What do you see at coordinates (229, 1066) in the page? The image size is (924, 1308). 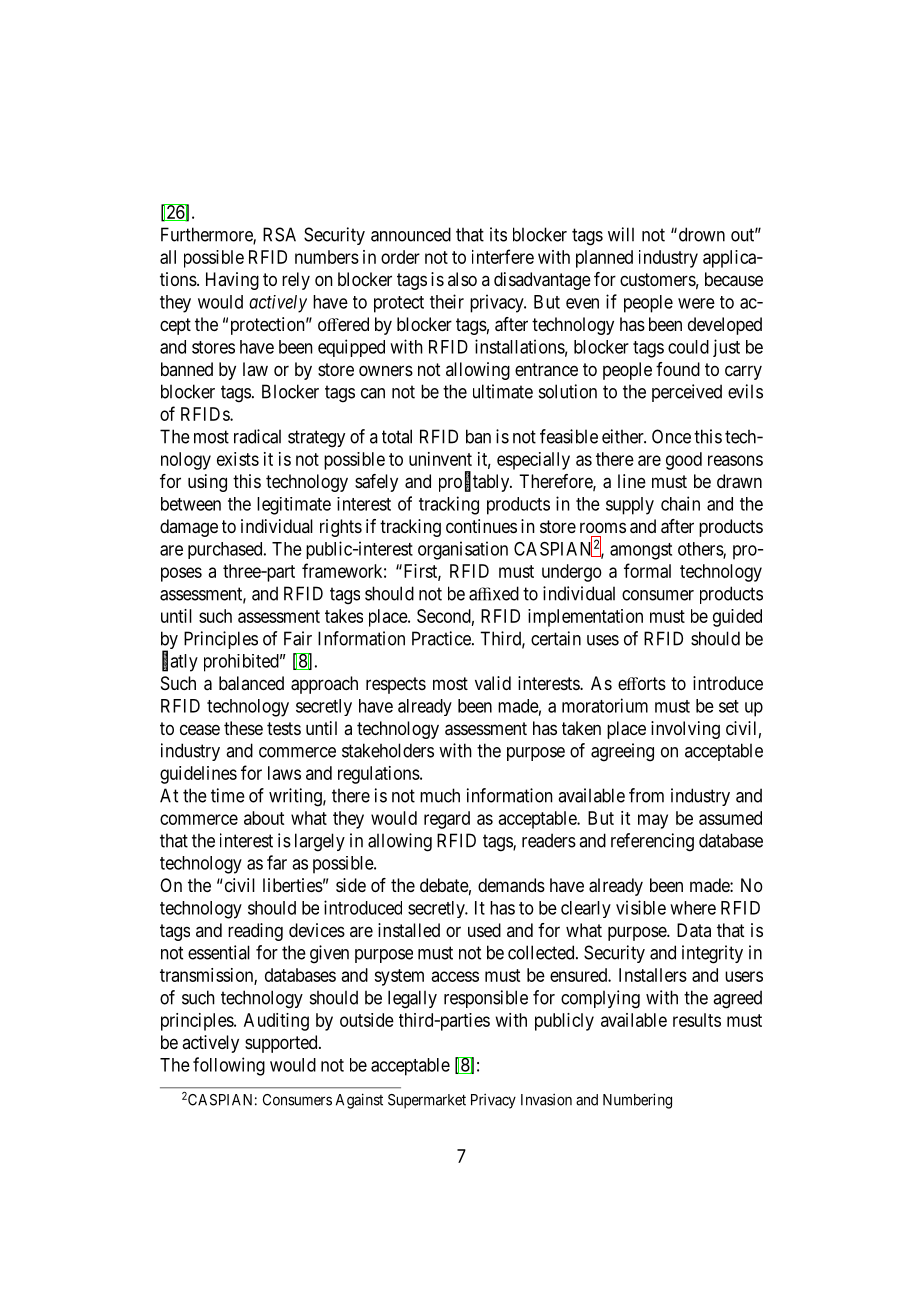 I see `following` at bounding box center [229, 1066].
